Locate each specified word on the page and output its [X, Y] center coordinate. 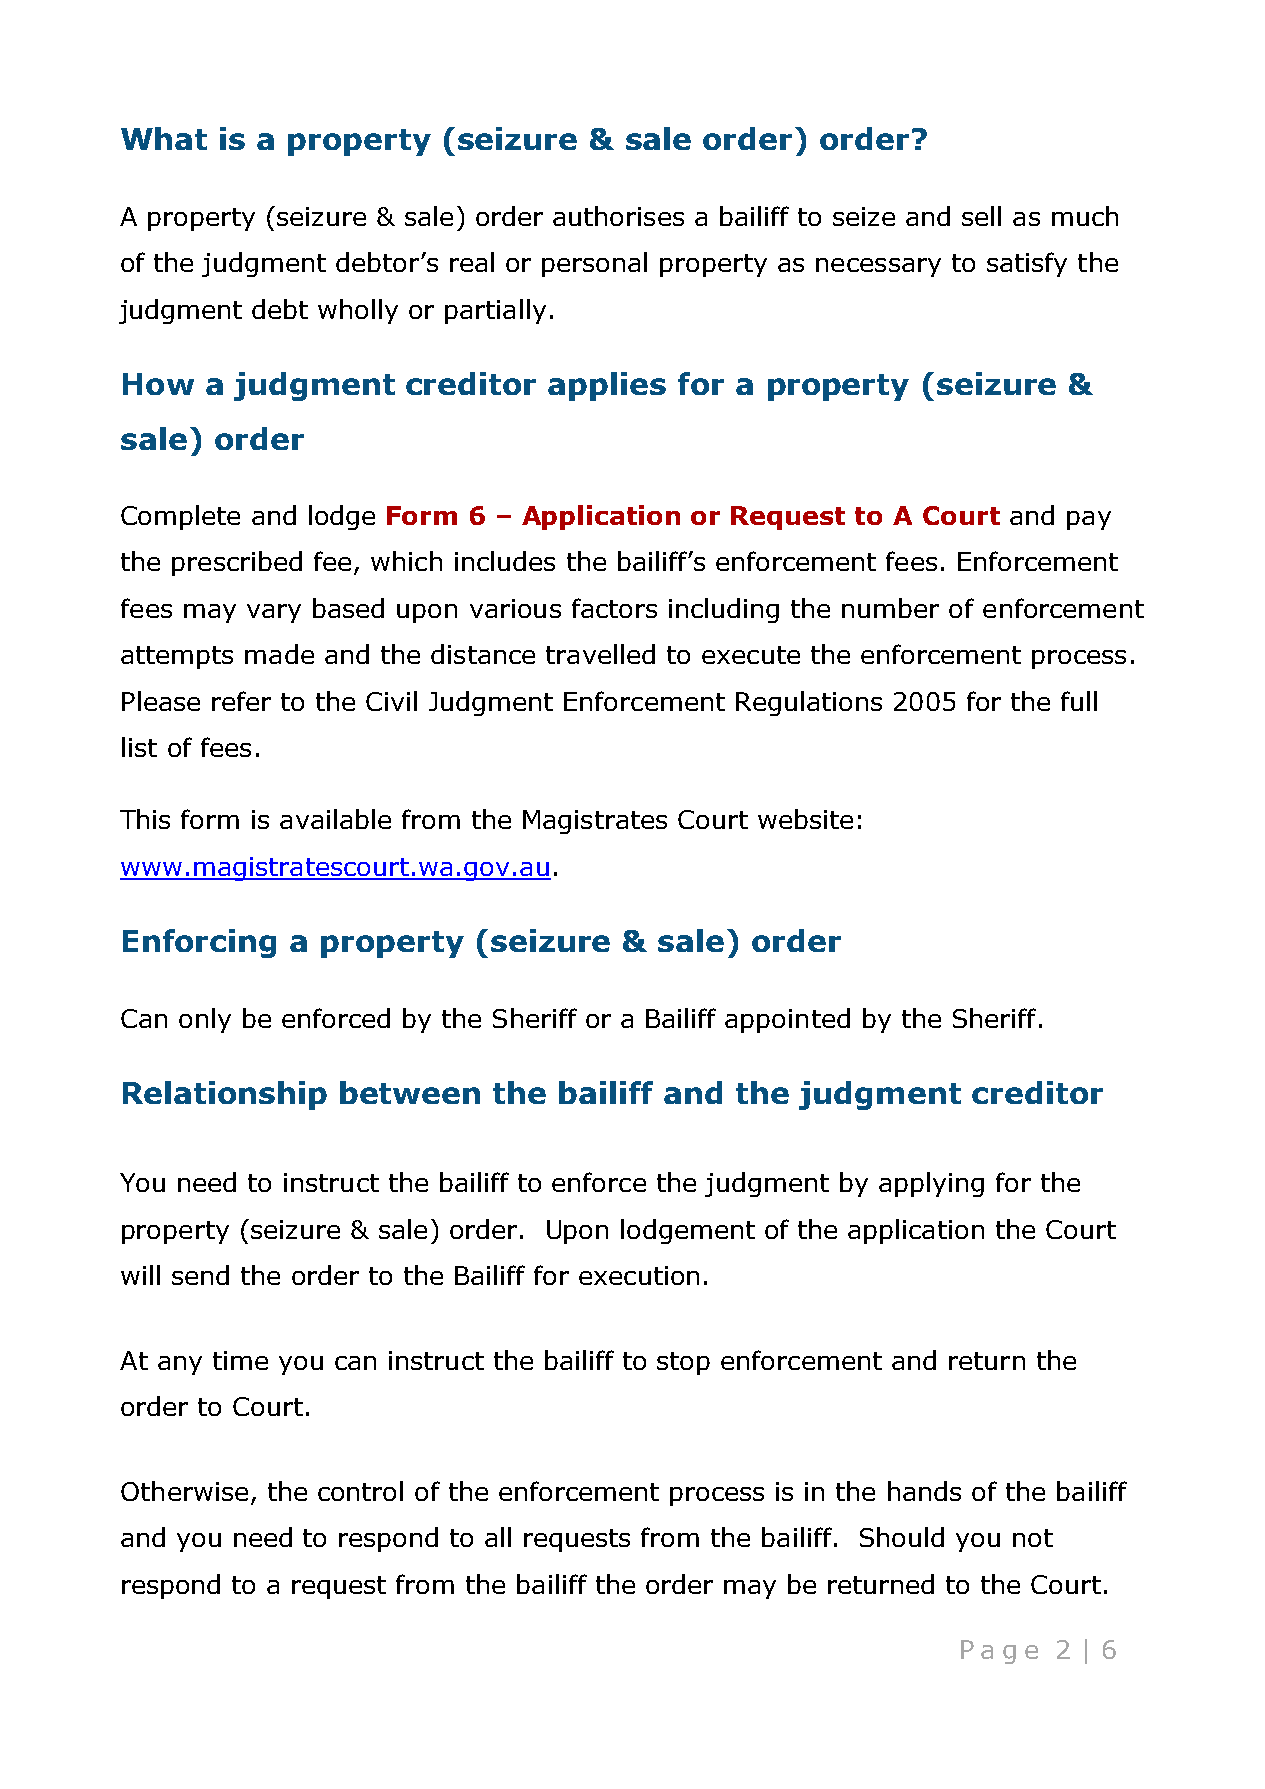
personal [594, 264]
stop [683, 1363]
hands [924, 1491]
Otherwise [184, 1491]
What [164, 138]
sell [981, 216]
